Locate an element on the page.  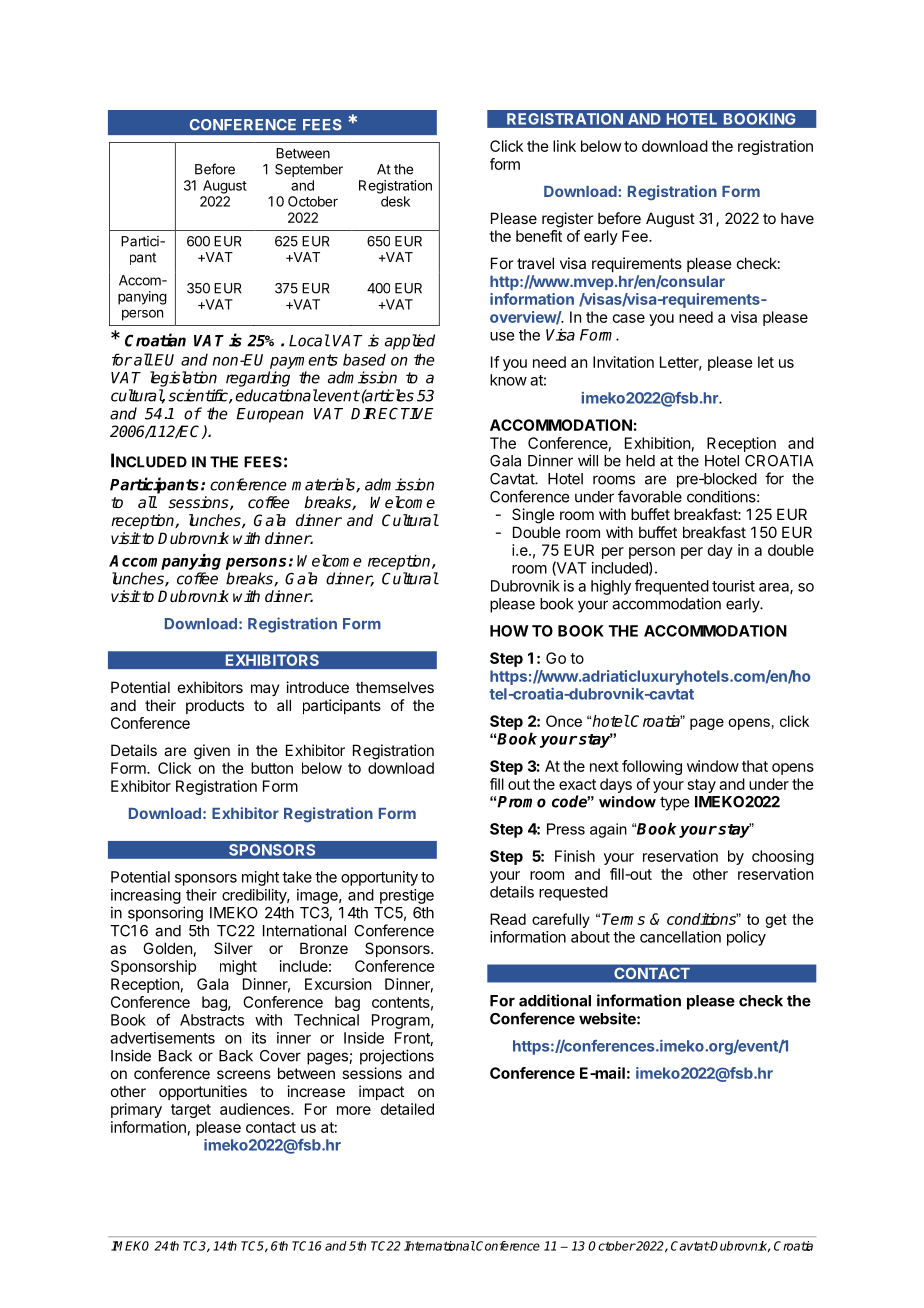
September is located at coordinates (309, 170).
